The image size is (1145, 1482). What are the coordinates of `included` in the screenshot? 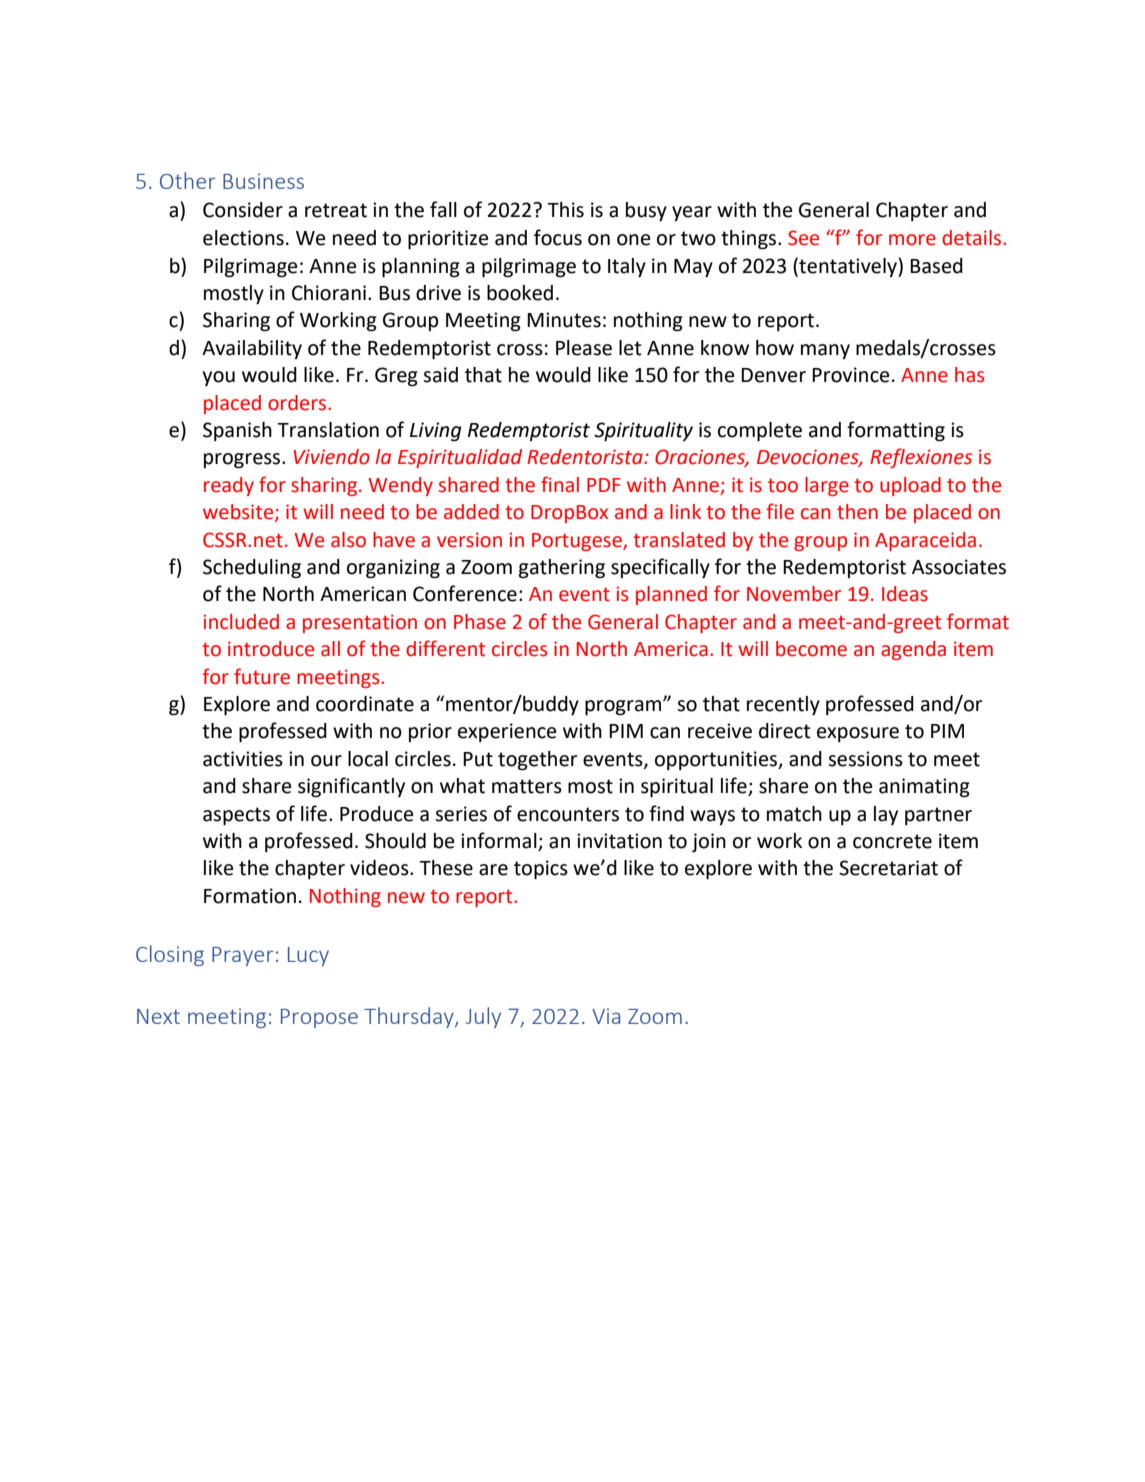 It's located at (241, 622).
